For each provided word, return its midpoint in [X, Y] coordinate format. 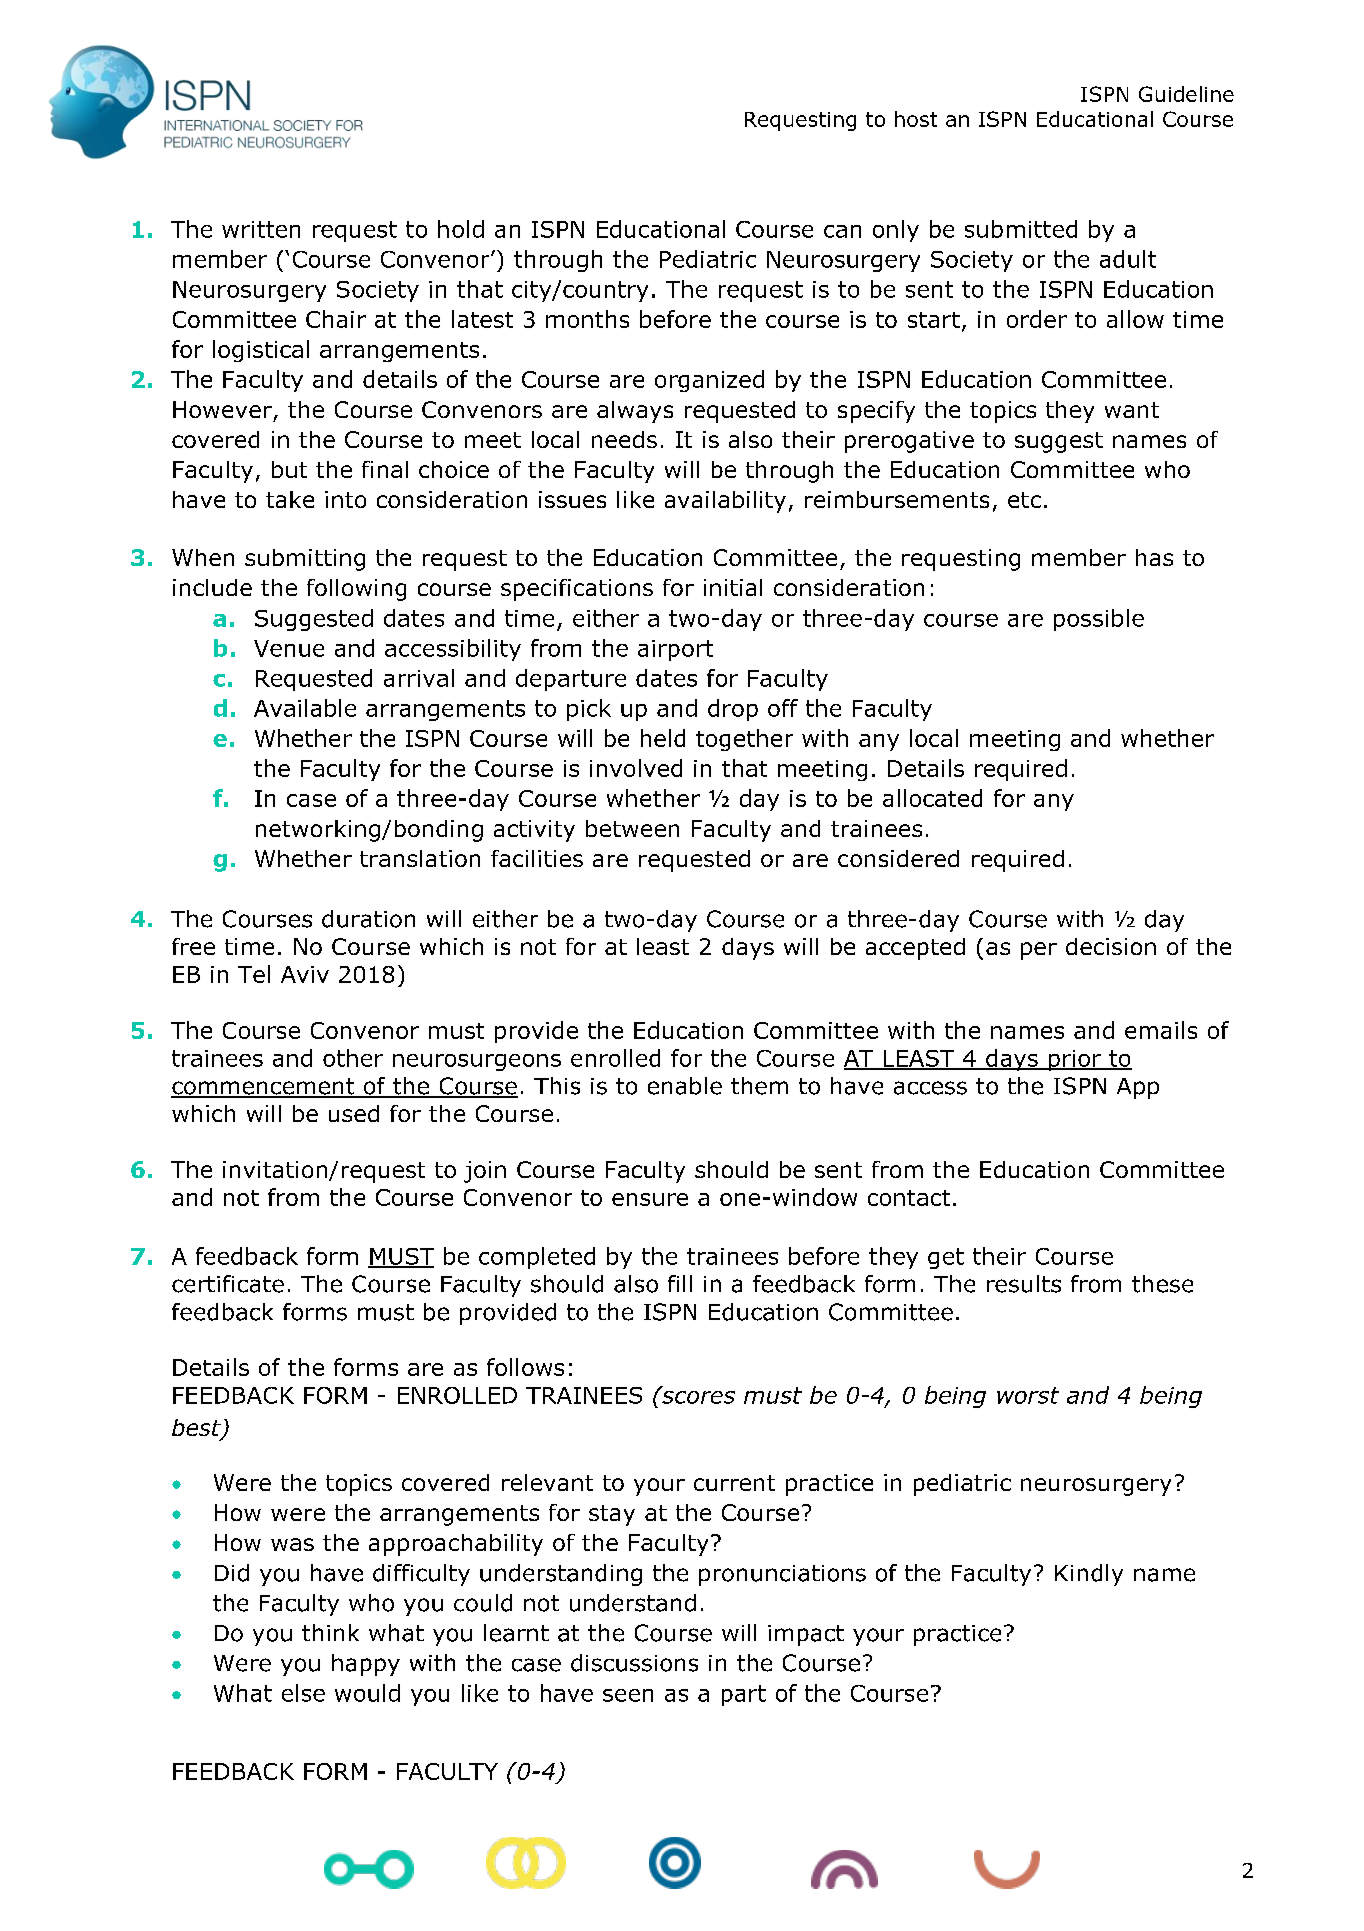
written [261, 229]
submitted [1021, 229]
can [842, 231]
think [330, 1632]
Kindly [1089, 1575]
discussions [634, 1663]
